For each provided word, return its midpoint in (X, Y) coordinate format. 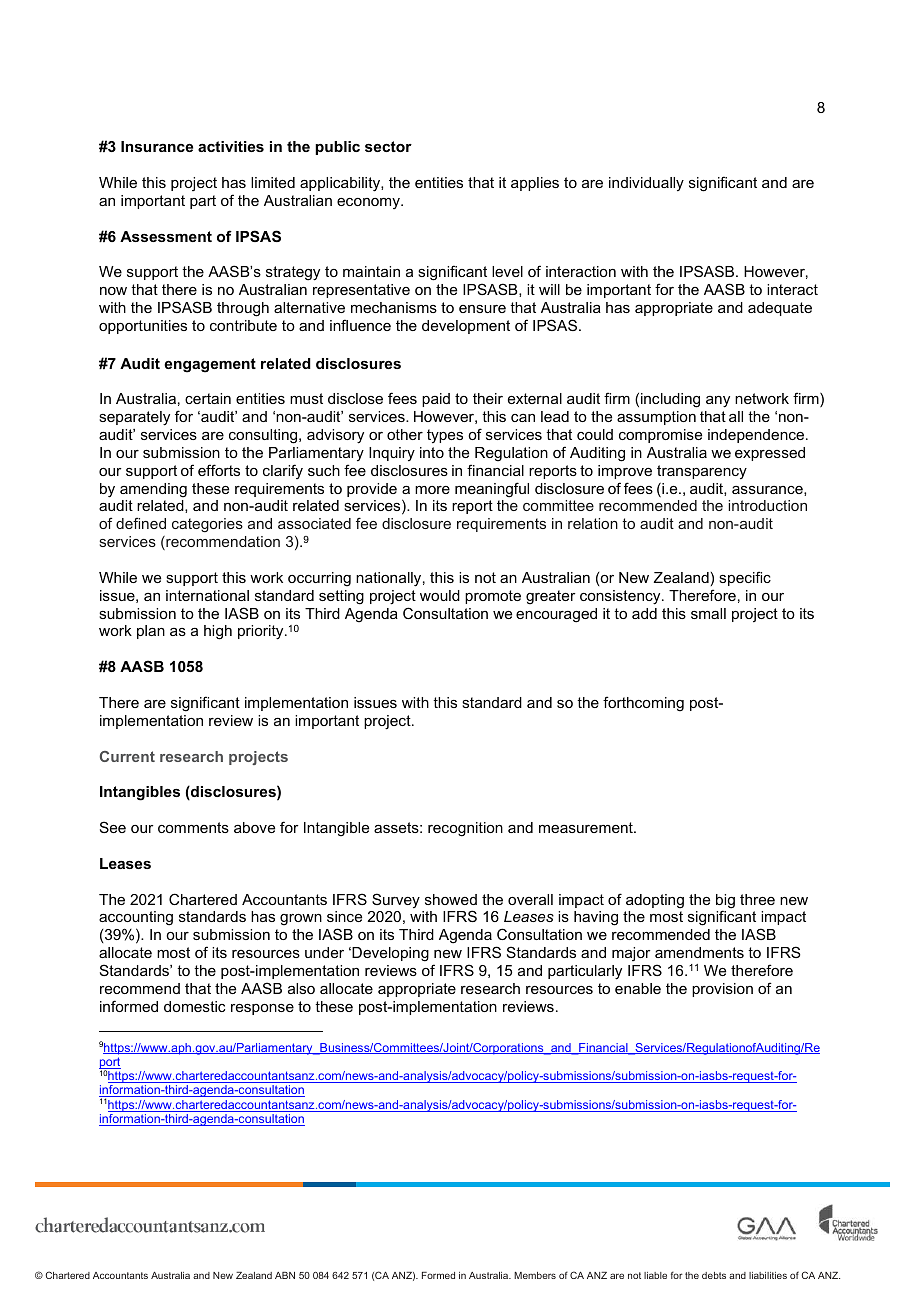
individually (646, 184)
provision (722, 990)
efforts (219, 470)
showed (451, 899)
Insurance (157, 146)
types (445, 436)
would (440, 595)
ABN (285, 1275)
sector (388, 146)
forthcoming (643, 704)
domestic (194, 1006)
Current (127, 756)
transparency (702, 472)
